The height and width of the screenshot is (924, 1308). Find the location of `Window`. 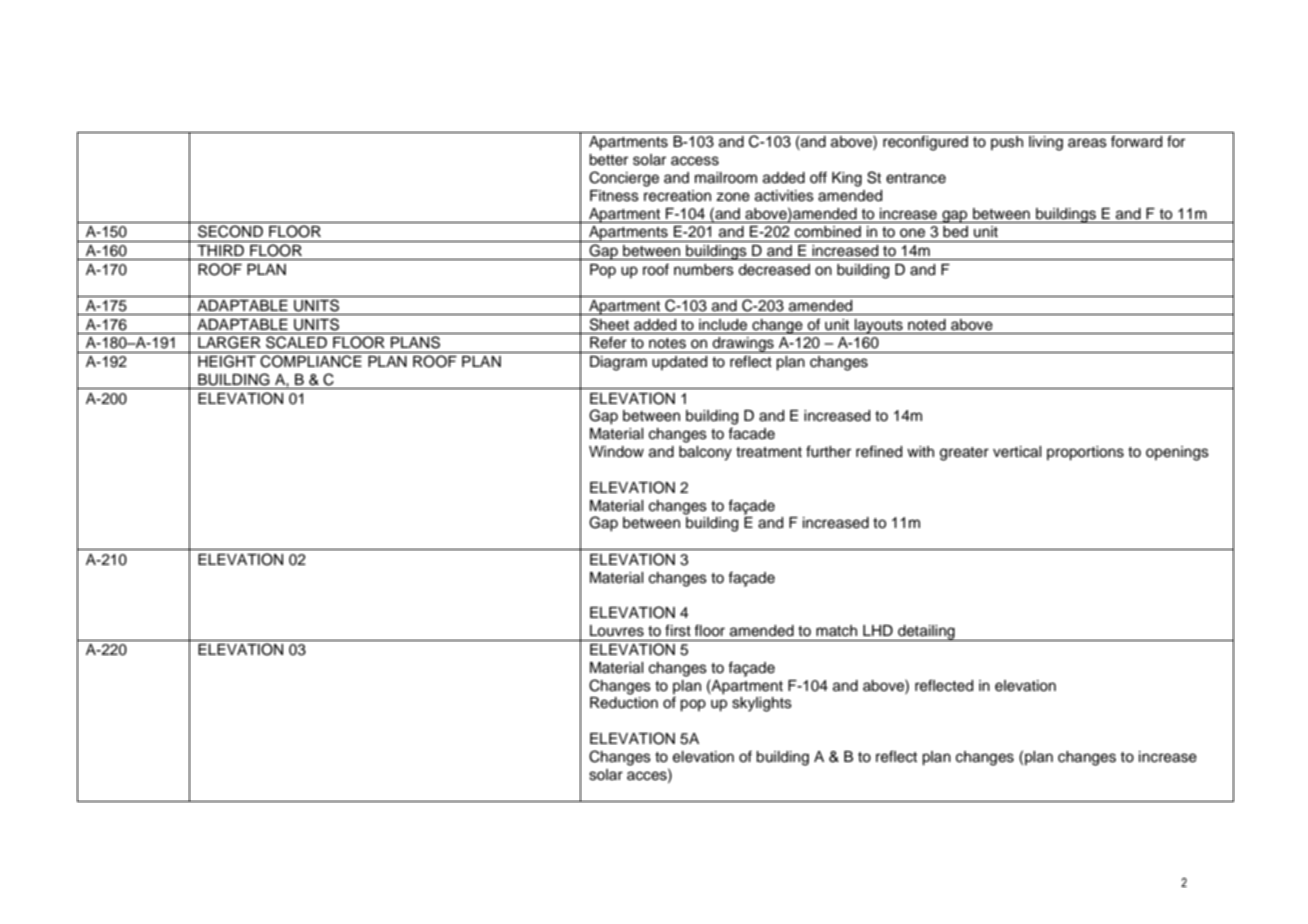

Window is located at coordinates (616, 452).
